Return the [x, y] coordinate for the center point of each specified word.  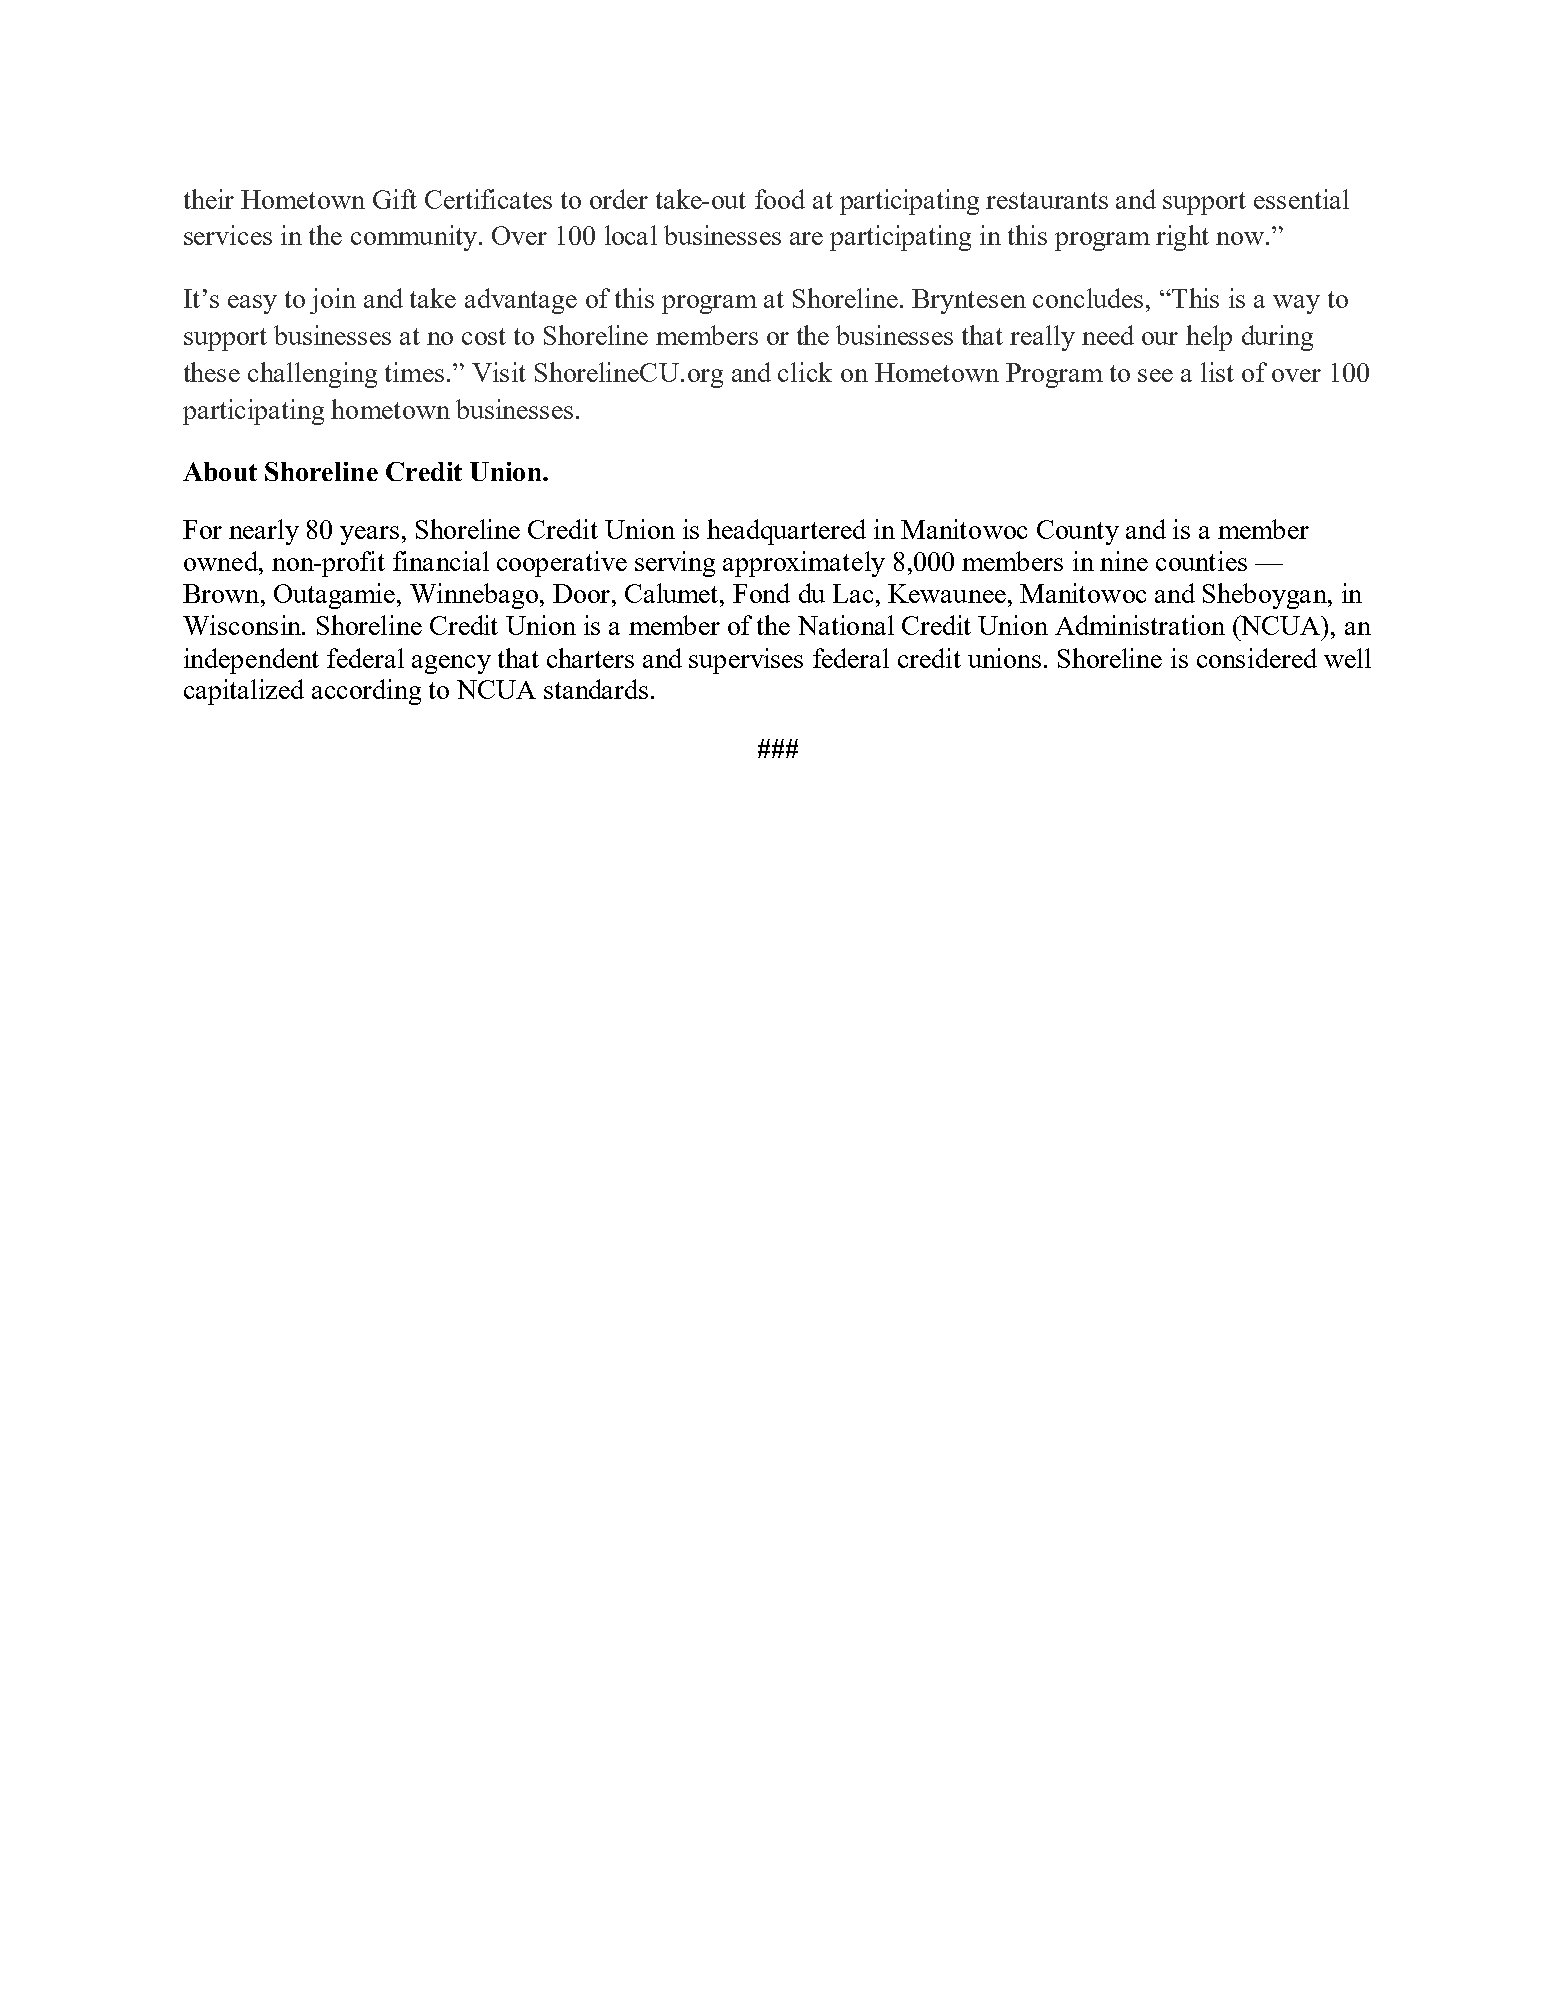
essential [1301, 199]
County [1078, 532]
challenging [312, 375]
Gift [395, 199]
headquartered [786, 532]
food [780, 199]
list [1217, 372]
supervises [746, 661]
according [366, 692]
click [805, 372]
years [369, 535]
